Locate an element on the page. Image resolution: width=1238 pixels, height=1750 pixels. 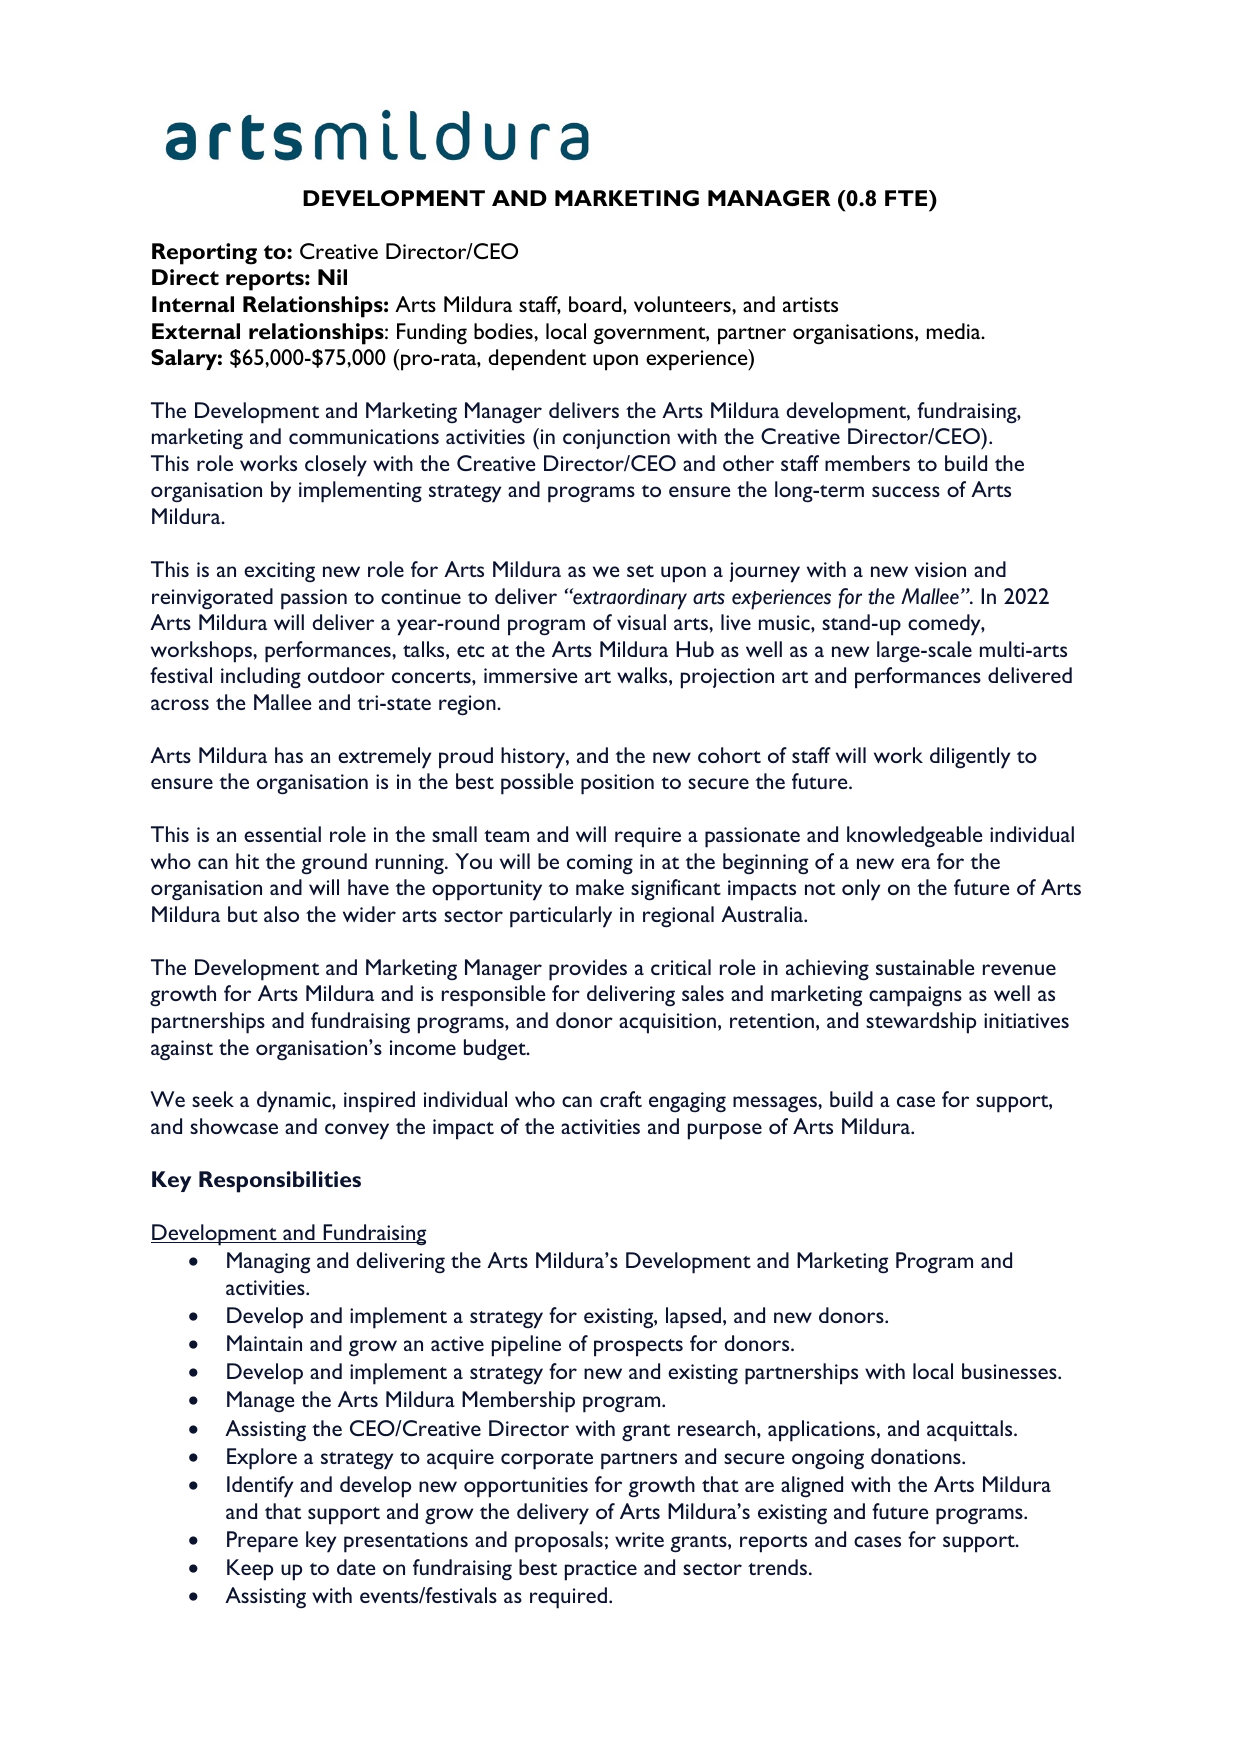
including is located at coordinates (261, 678).
